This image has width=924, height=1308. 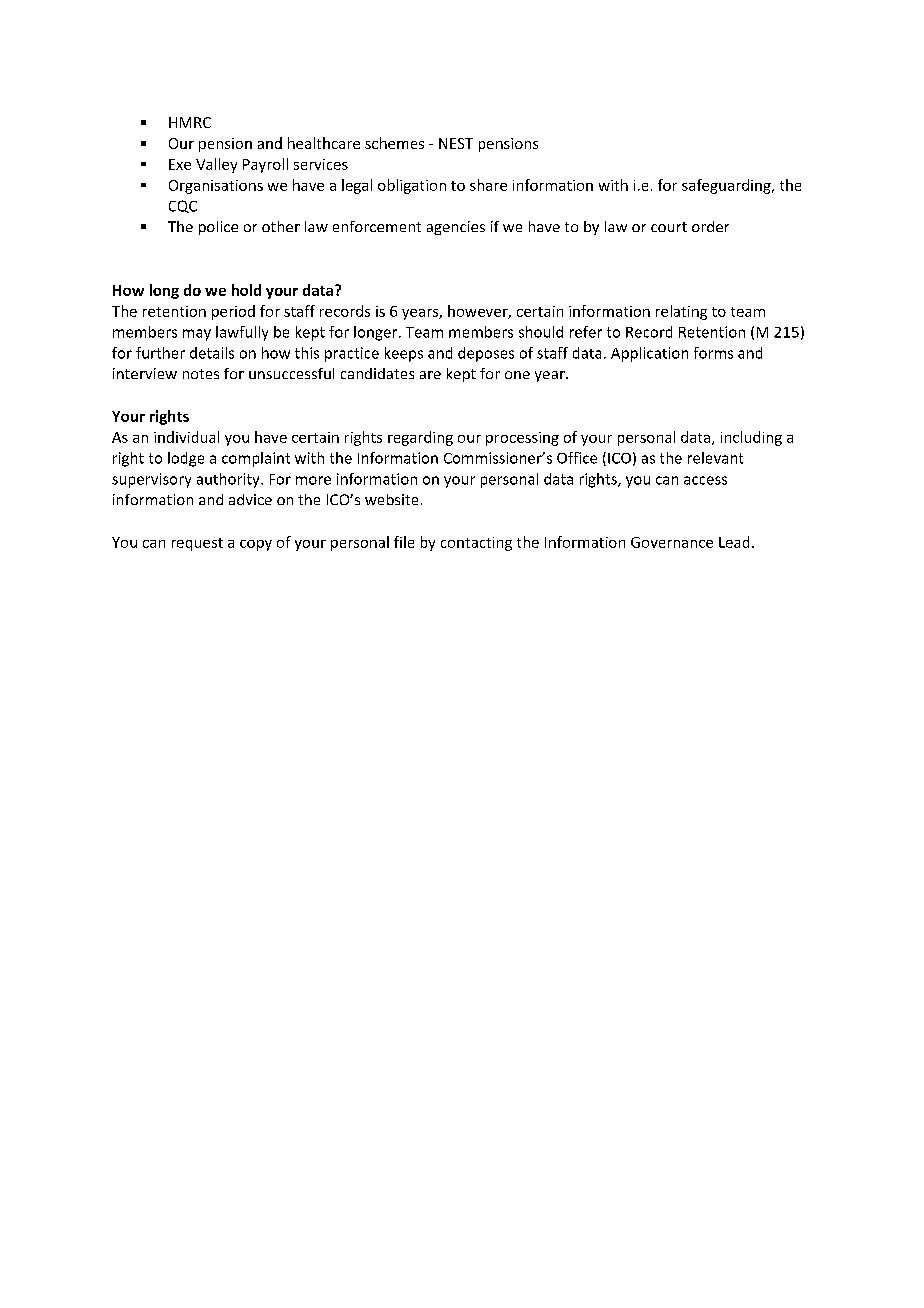 What do you see at coordinates (681, 312) in the image?
I see `relating` at bounding box center [681, 312].
